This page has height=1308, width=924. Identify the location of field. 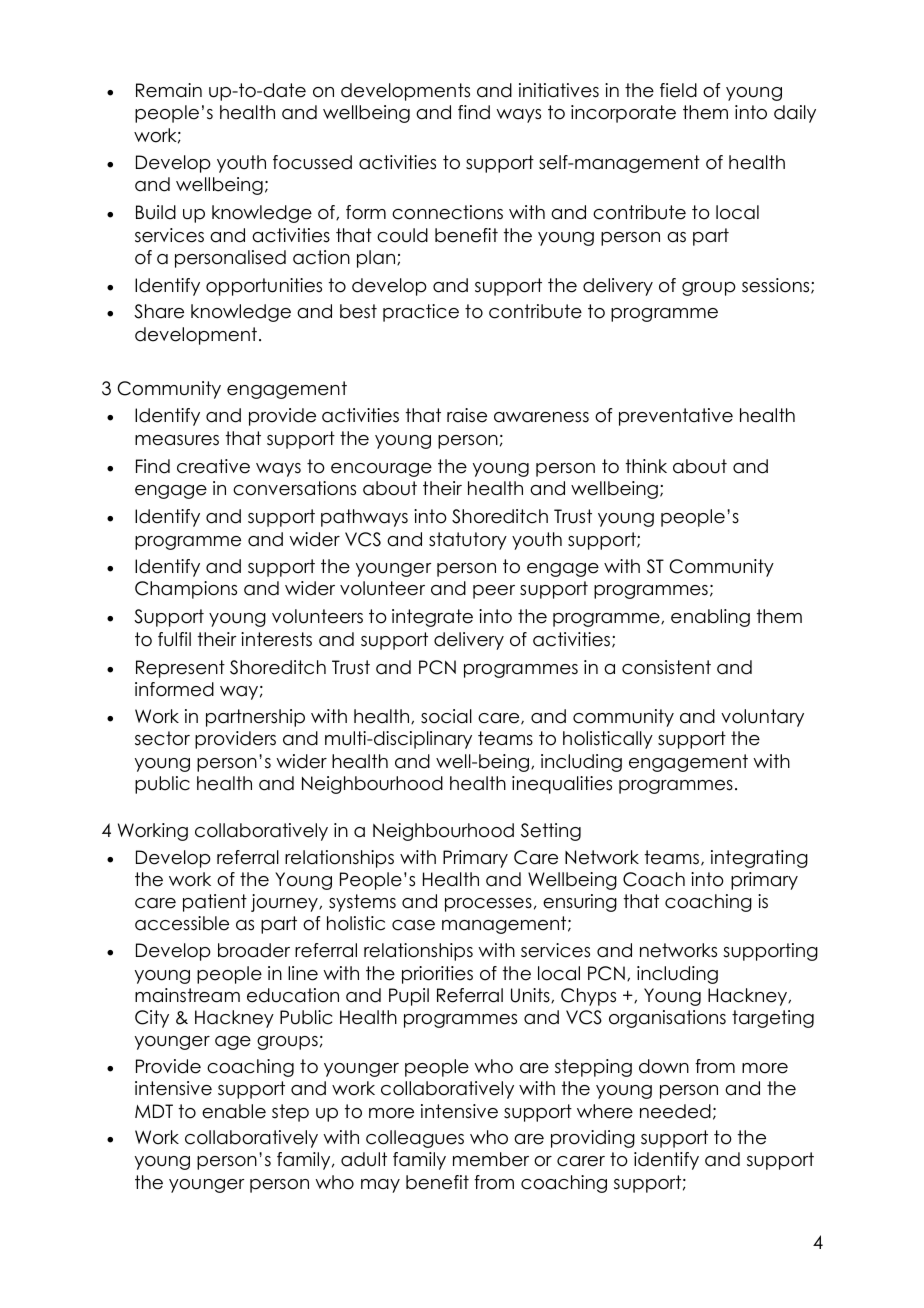
(678, 90).
